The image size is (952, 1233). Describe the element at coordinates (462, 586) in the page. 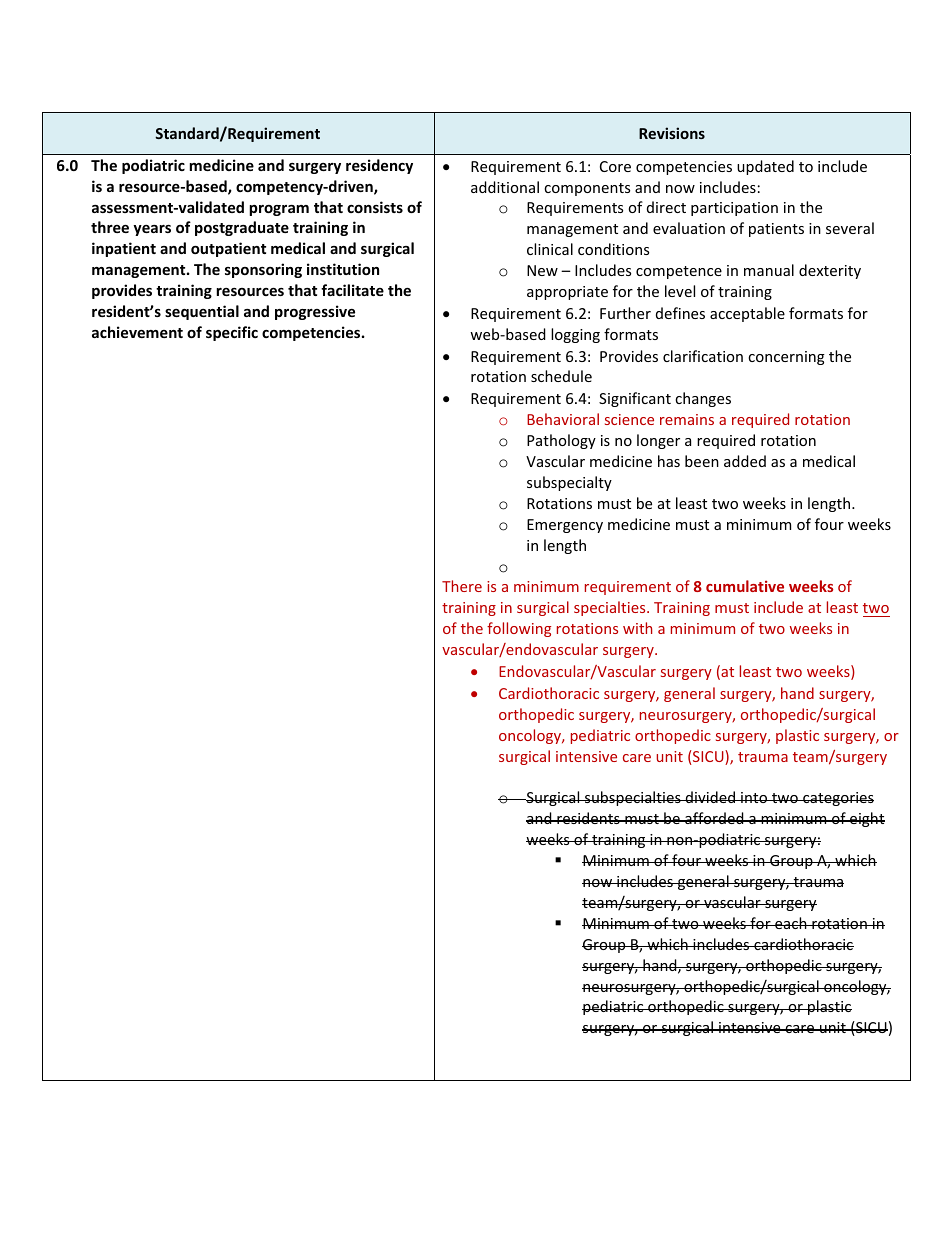

I see `There` at that location.
